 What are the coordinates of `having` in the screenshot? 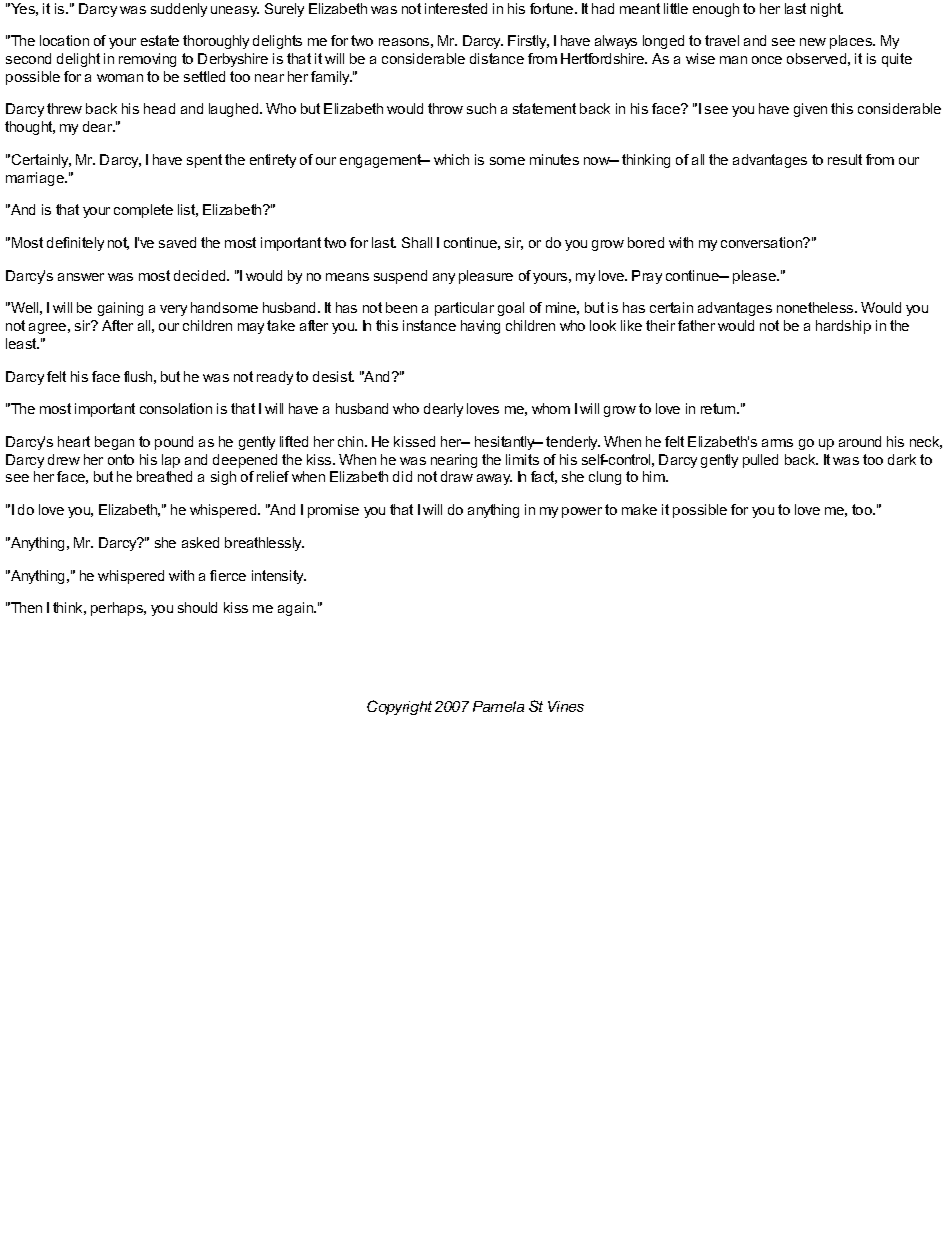 It's located at (480, 327).
